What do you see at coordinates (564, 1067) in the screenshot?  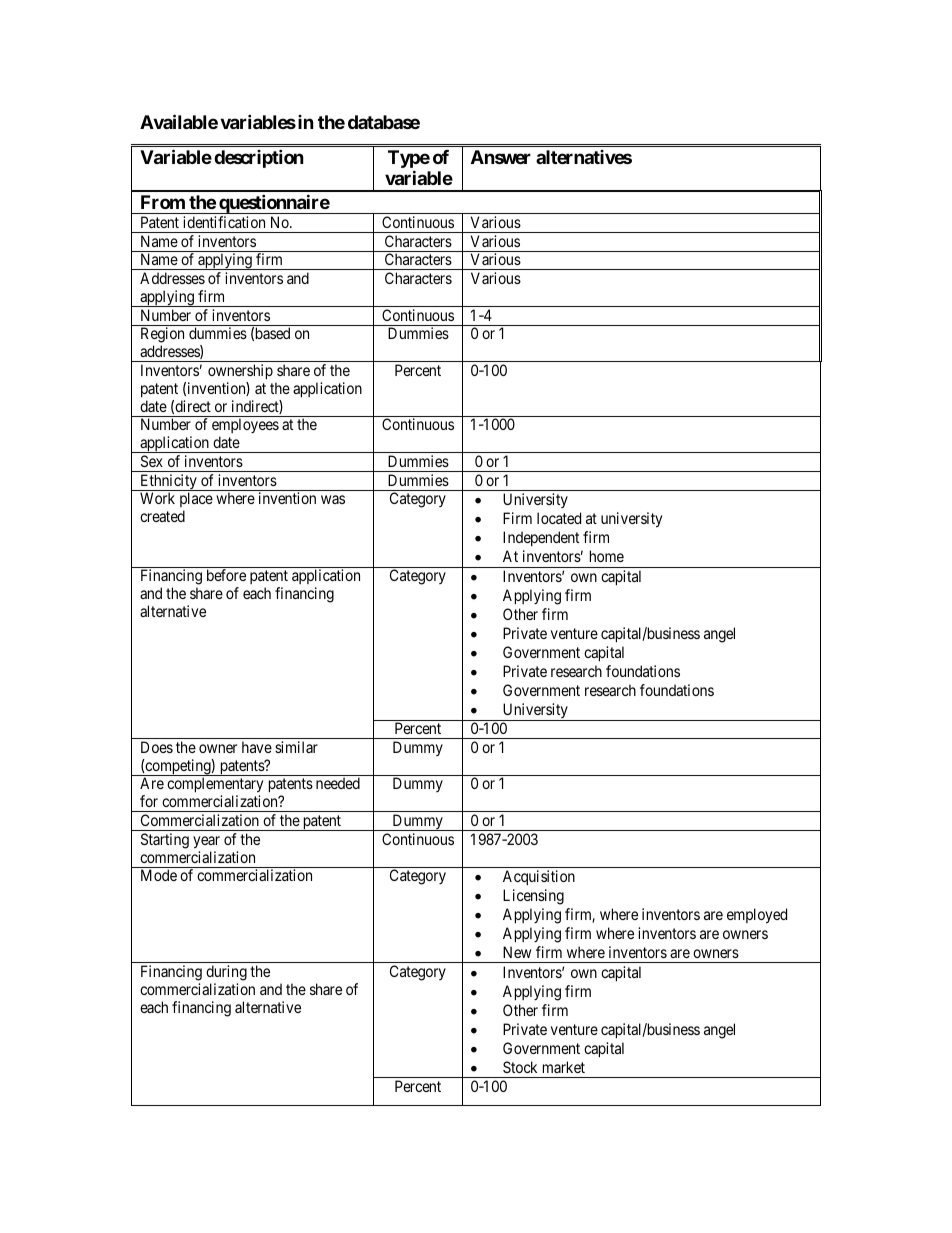 I see `market` at bounding box center [564, 1067].
